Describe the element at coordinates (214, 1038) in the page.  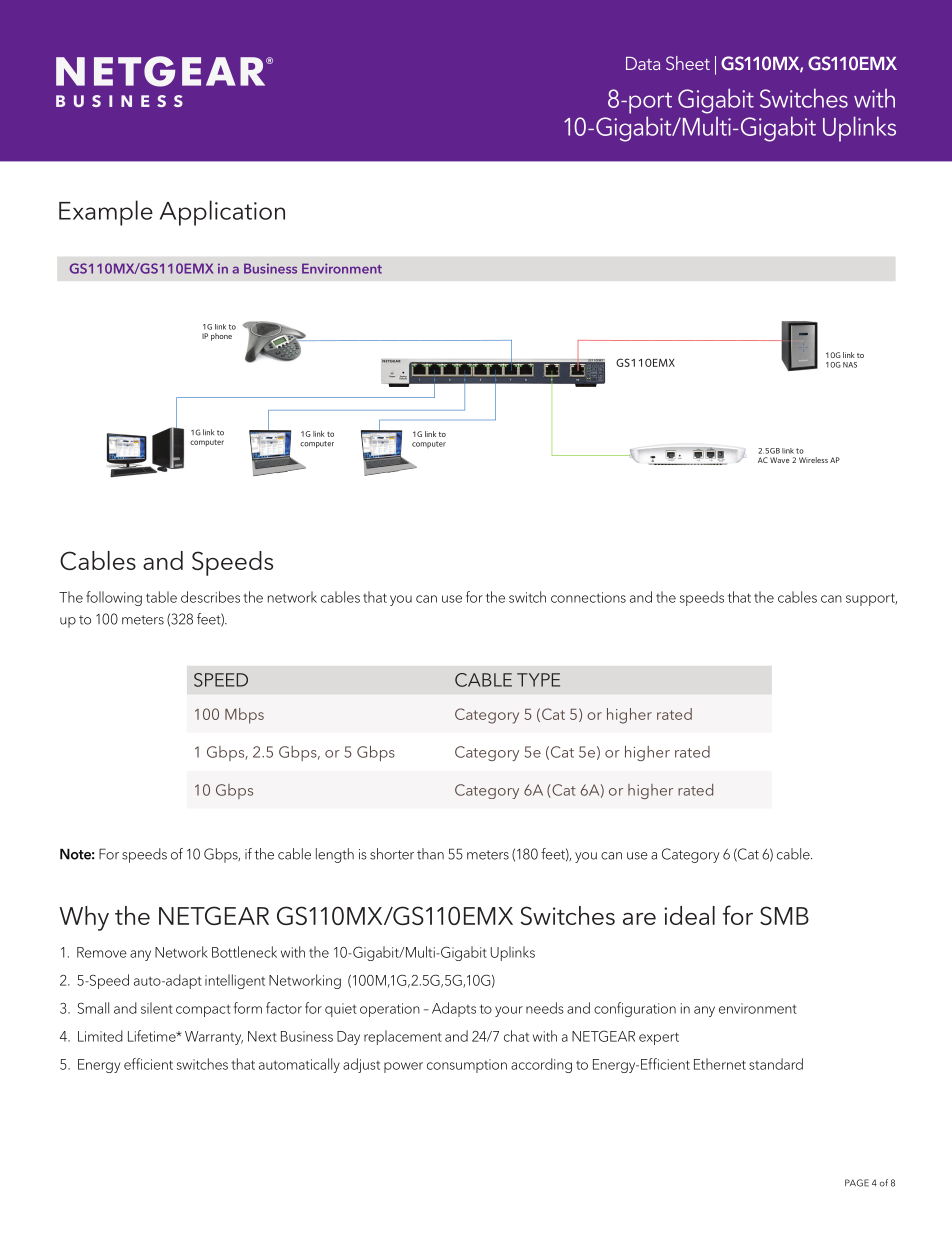
I see `Warranty` at that location.
